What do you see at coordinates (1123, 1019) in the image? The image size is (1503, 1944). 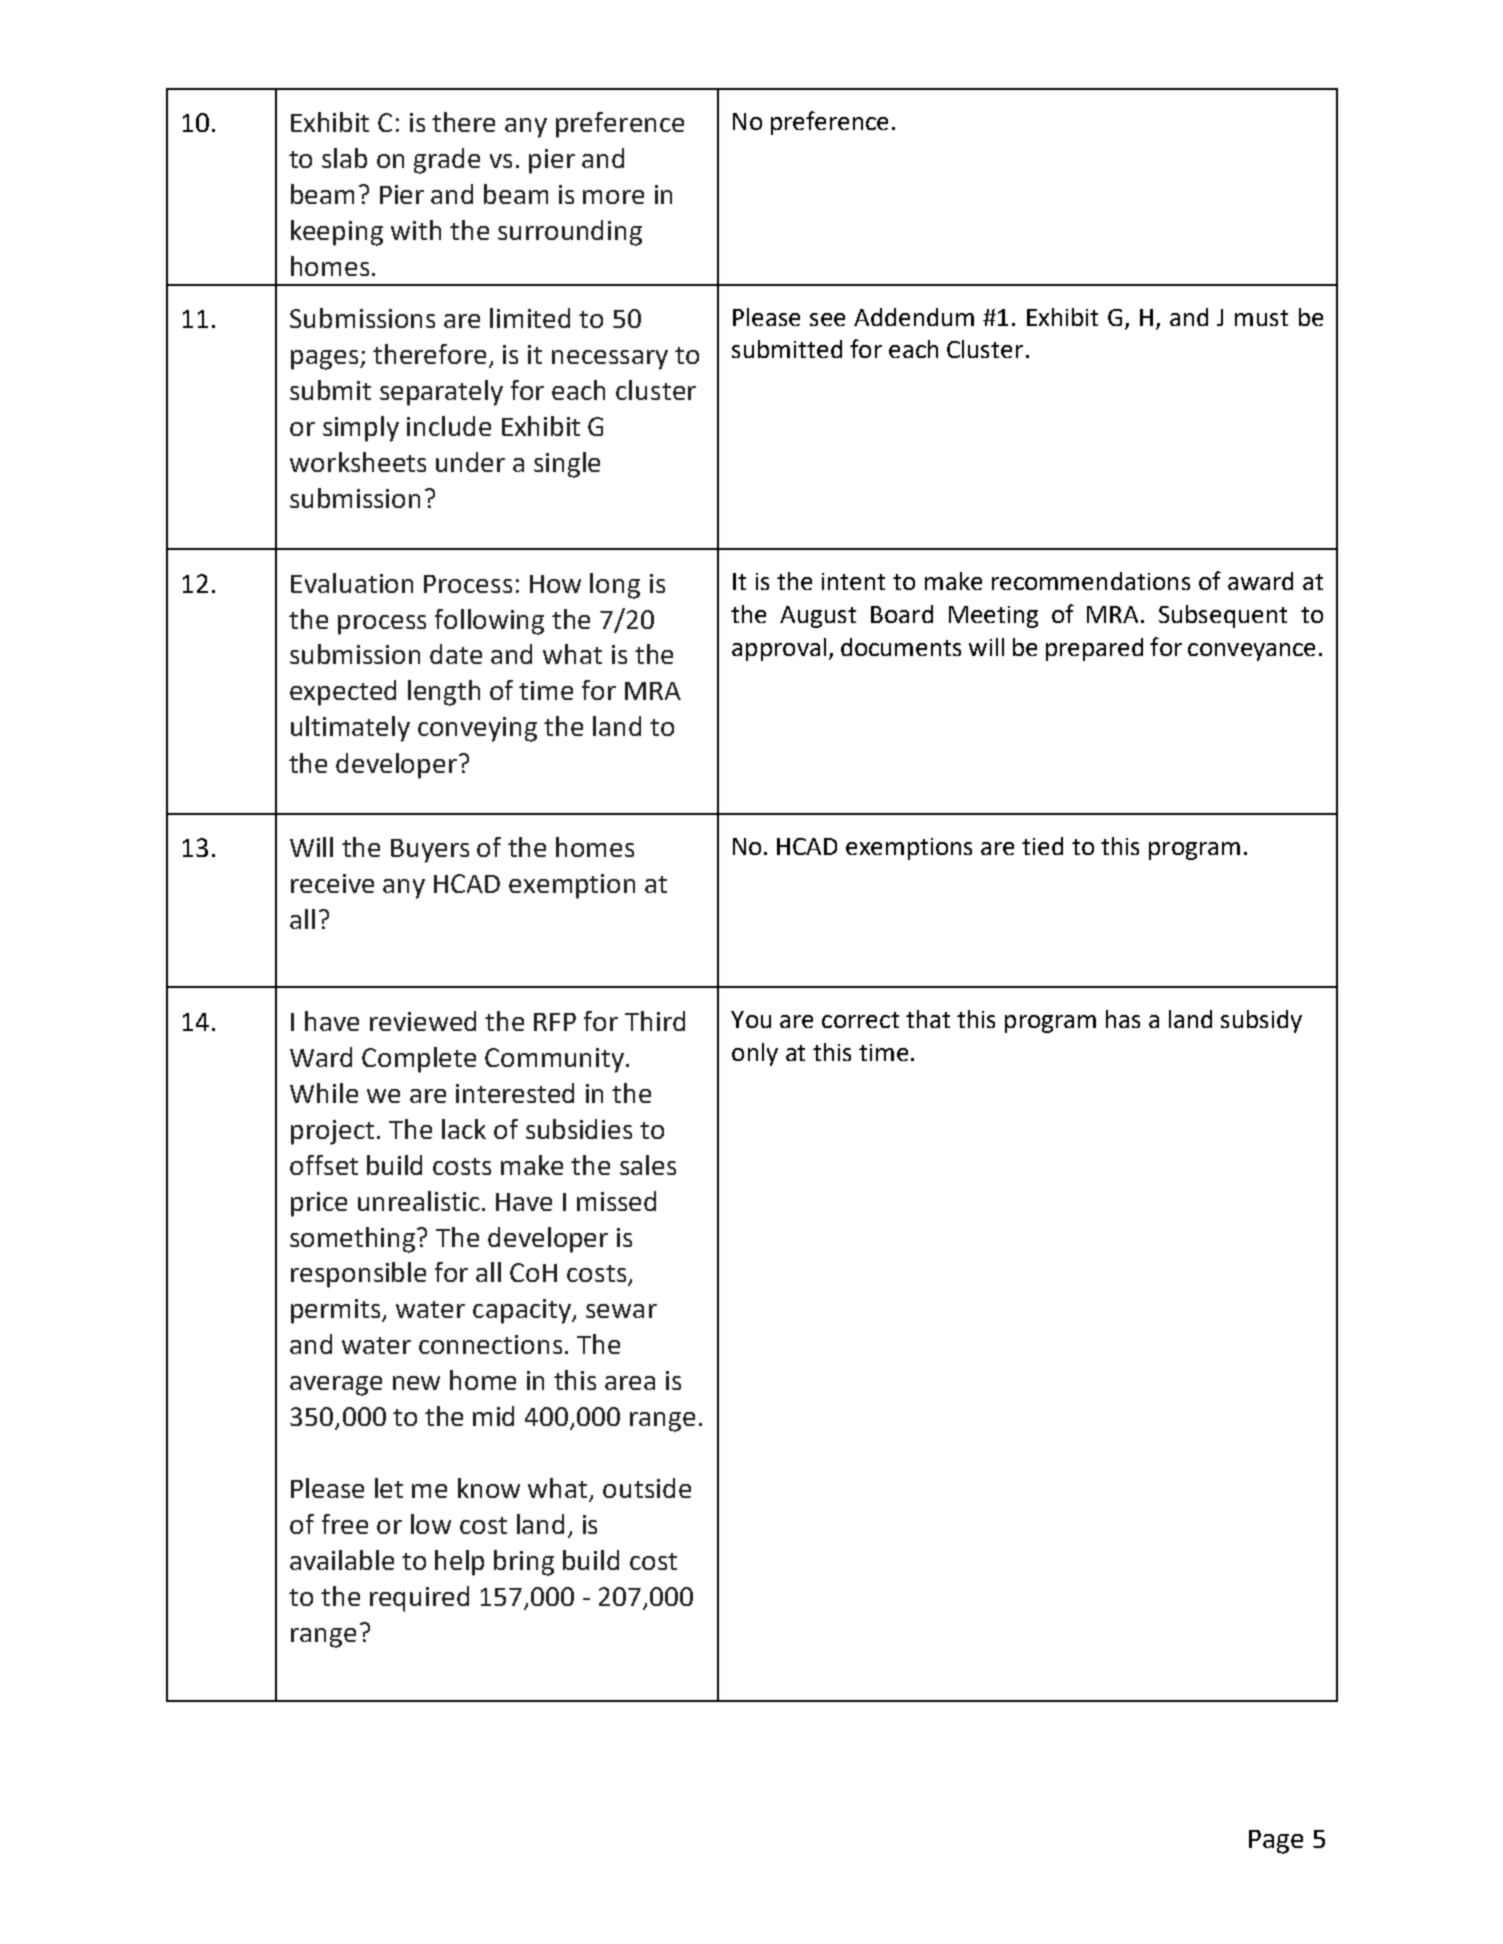 I see `has` at bounding box center [1123, 1019].
